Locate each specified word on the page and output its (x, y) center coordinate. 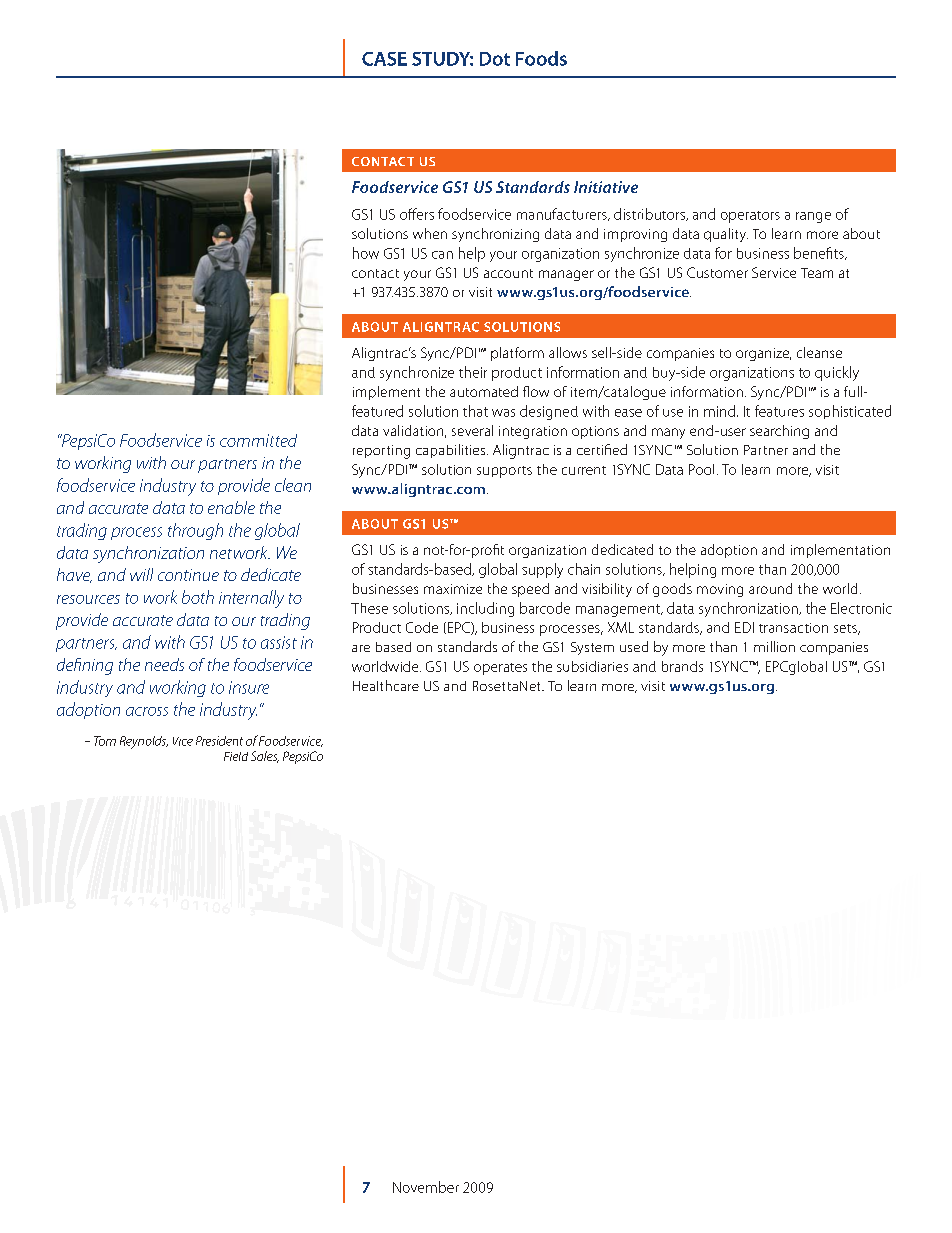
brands (682, 666)
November (426, 1187)
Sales (265, 757)
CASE (384, 59)
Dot (495, 59)
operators (750, 217)
